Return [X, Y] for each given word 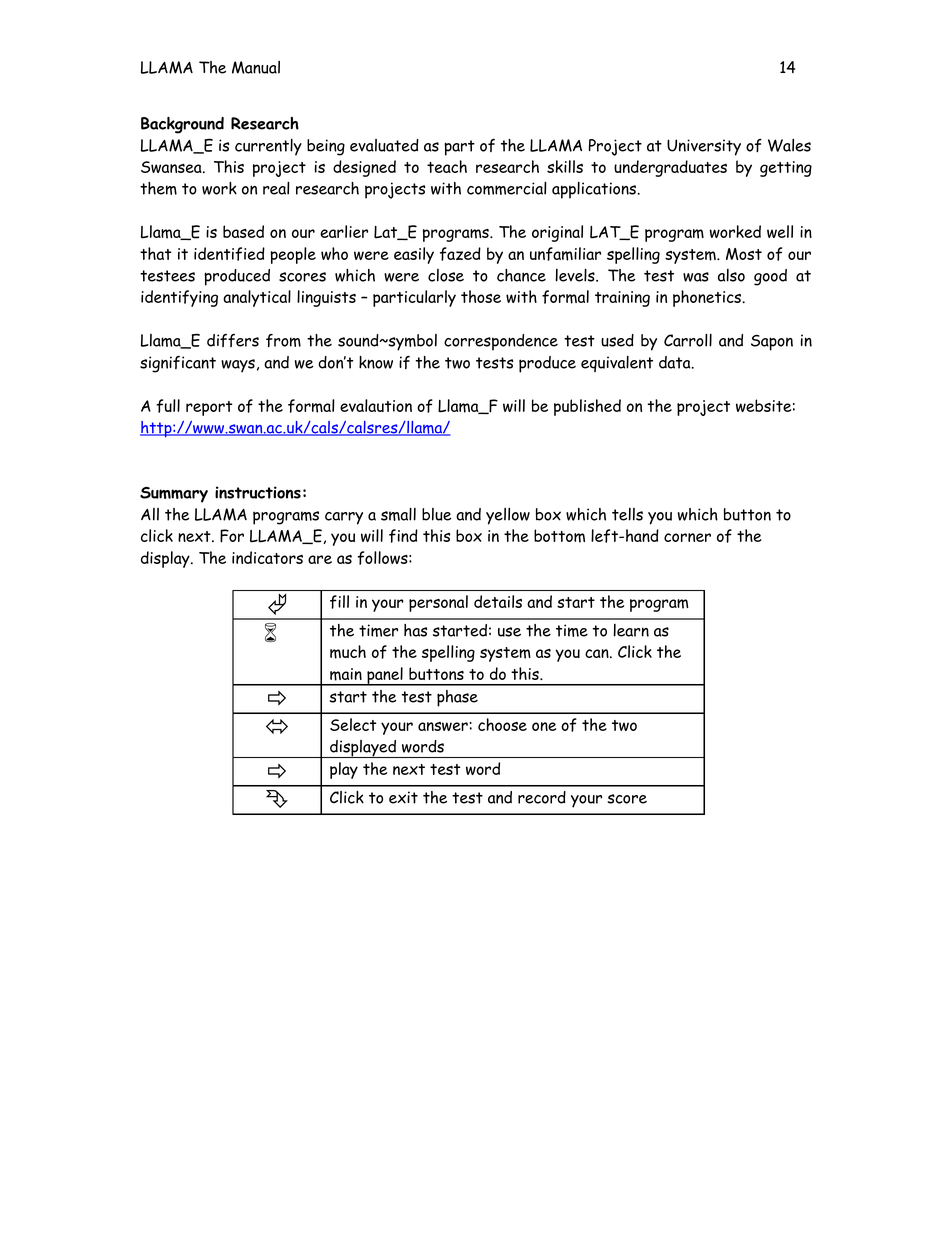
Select [353, 724]
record [542, 797]
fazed [460, 254]
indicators [267, 557]
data [676, 362]
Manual [256, 67]
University [704, 147]
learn [631, 630]
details [498, 601]
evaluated [384, 145]
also [731, 275]
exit [403, 797]
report [209, 408]
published [587, 407]
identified [229, 254]
